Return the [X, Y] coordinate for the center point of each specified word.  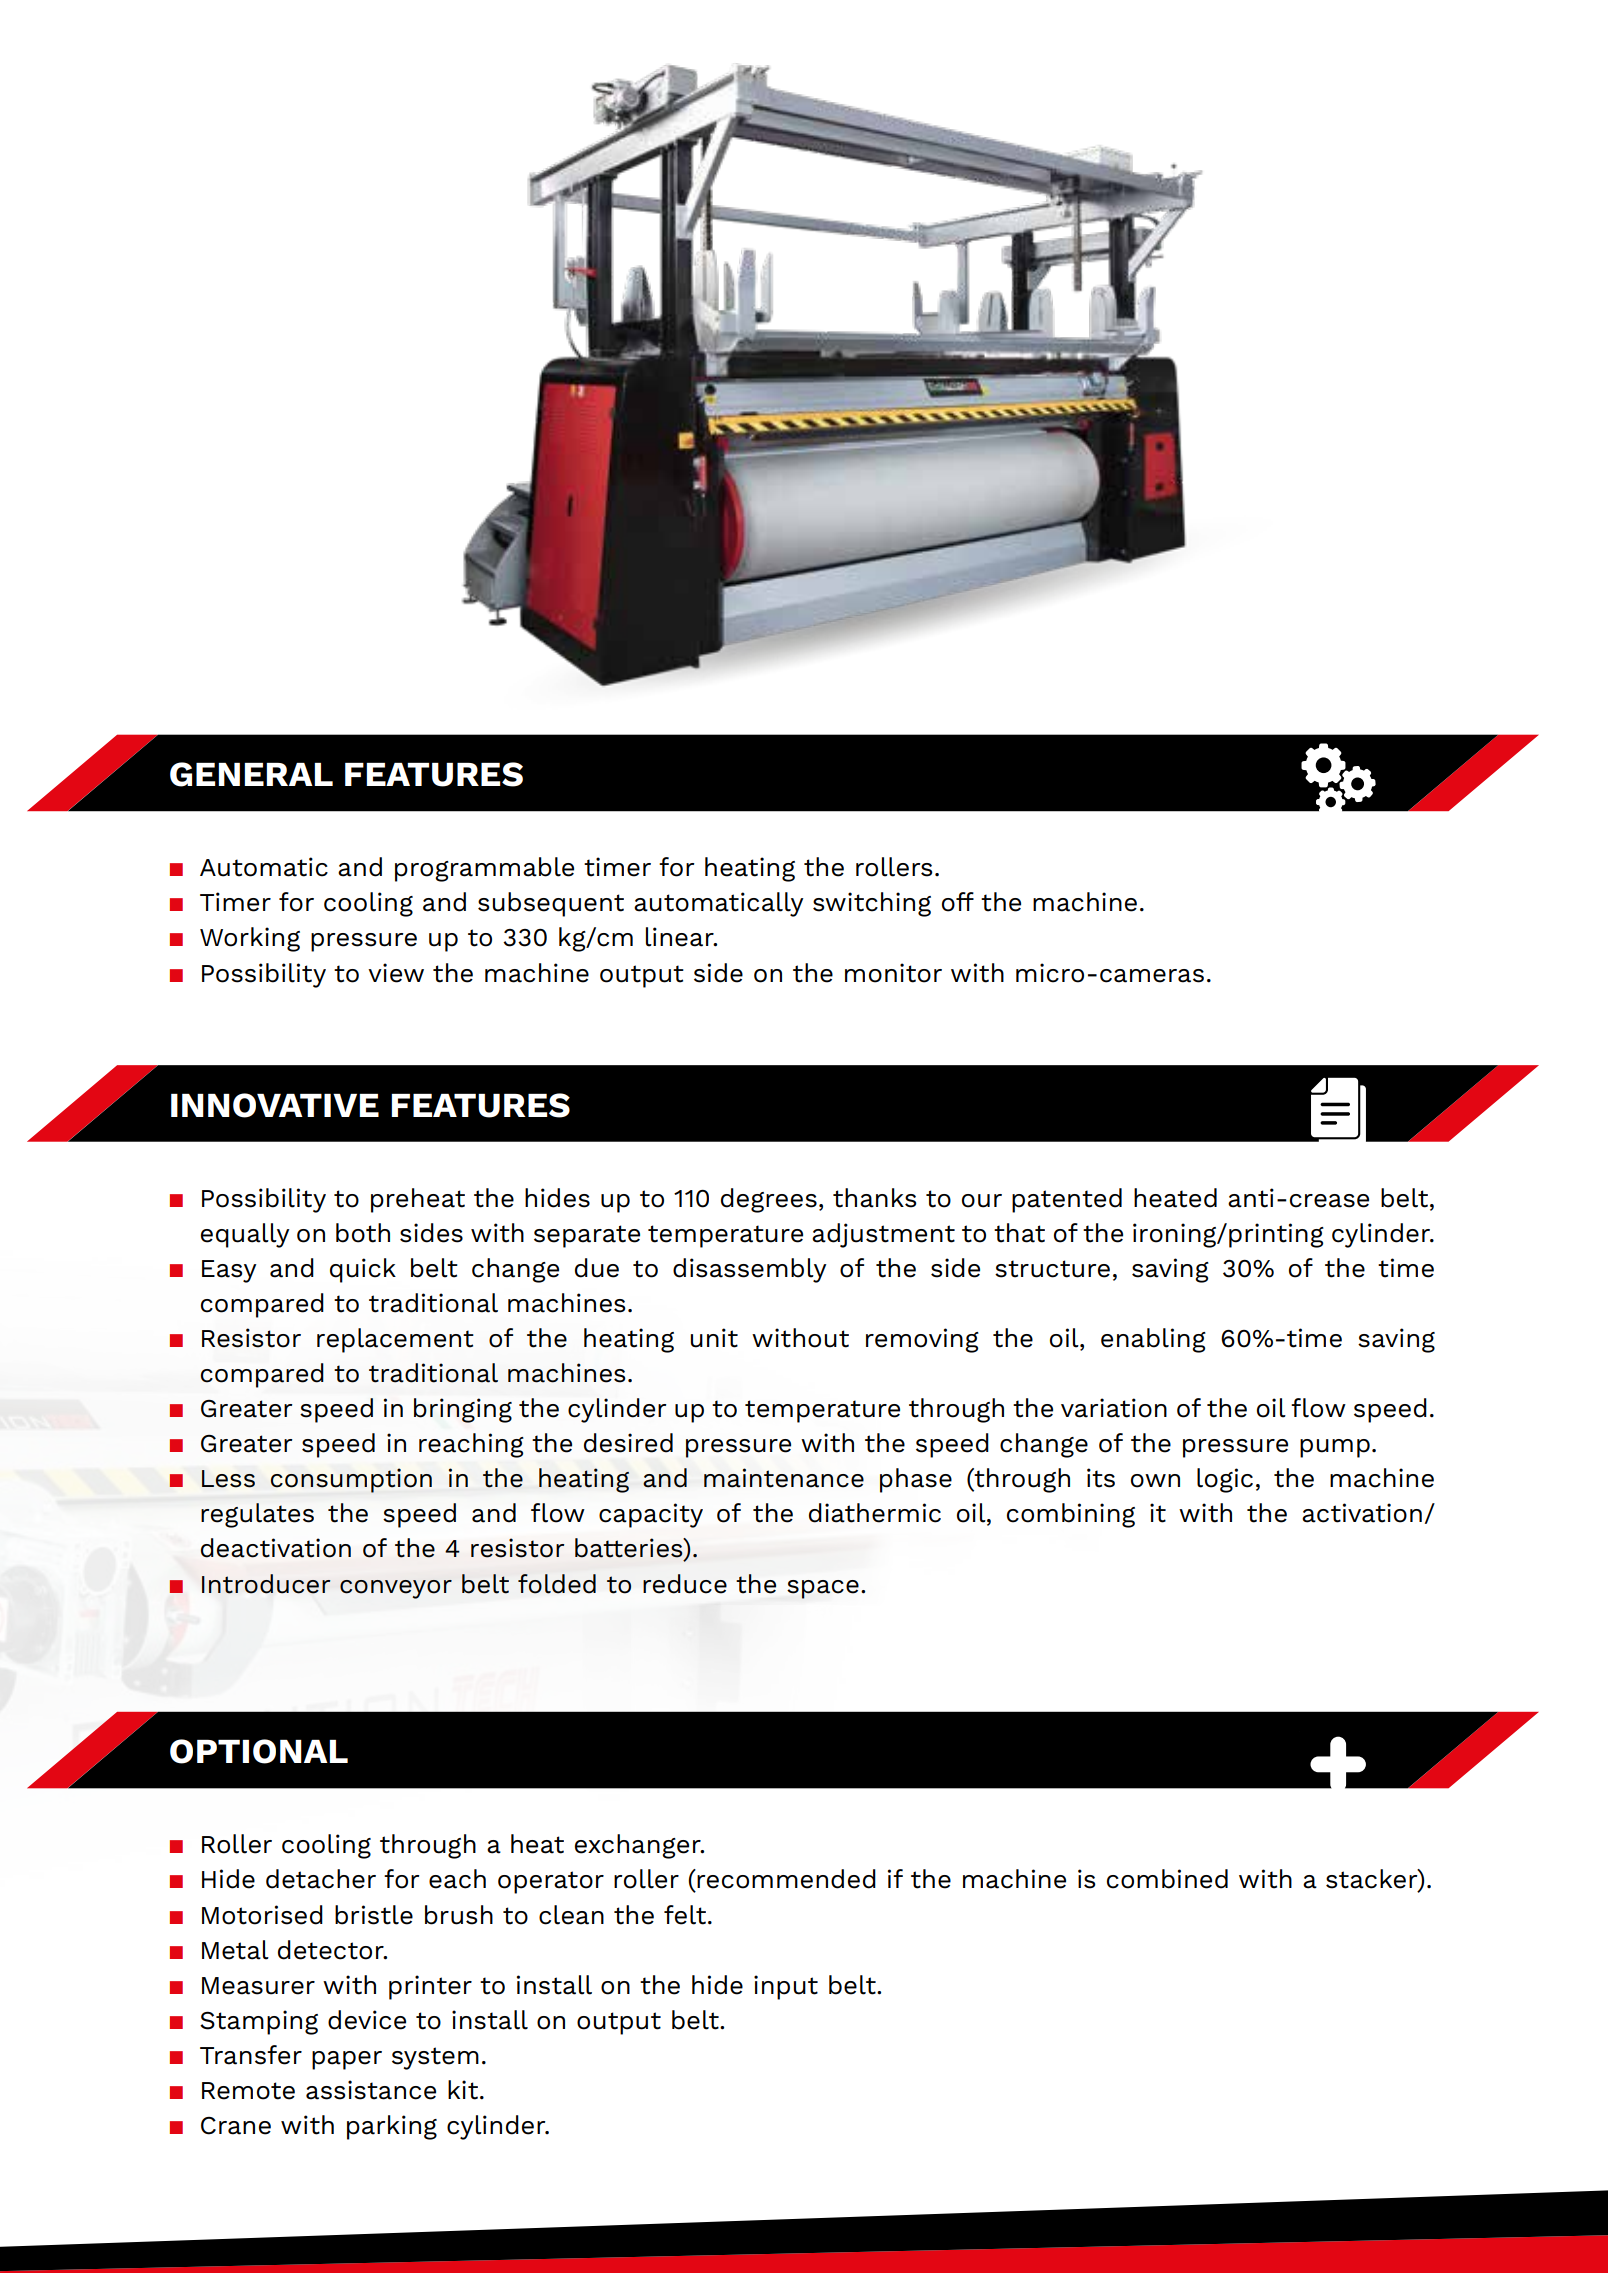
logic [1225, 1480]
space [823, 1589]
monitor [893, 973]
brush [459, 1915]
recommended [785, 1879]
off [958, 902]
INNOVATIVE [275, 1105]
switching [872, 904]
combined [1167, 1879]
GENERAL [251, 774]
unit [714, 1338]
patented [1067, 1200]
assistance [371, 2090]
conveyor [396, 1589]
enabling [1153, 1340]
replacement [395, 1340]
